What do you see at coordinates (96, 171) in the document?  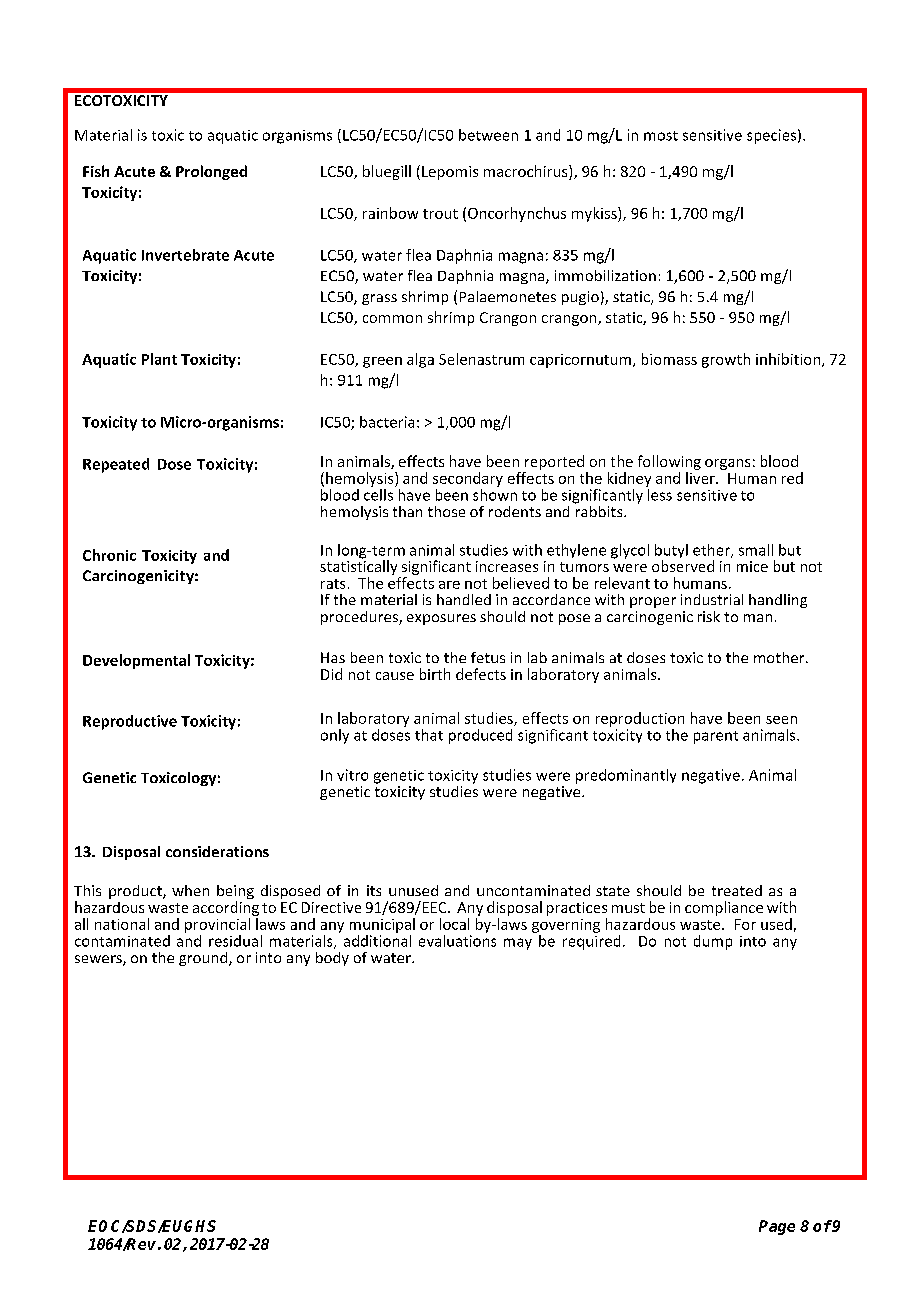 I see `Fish` at bounding box center [96, 171].
